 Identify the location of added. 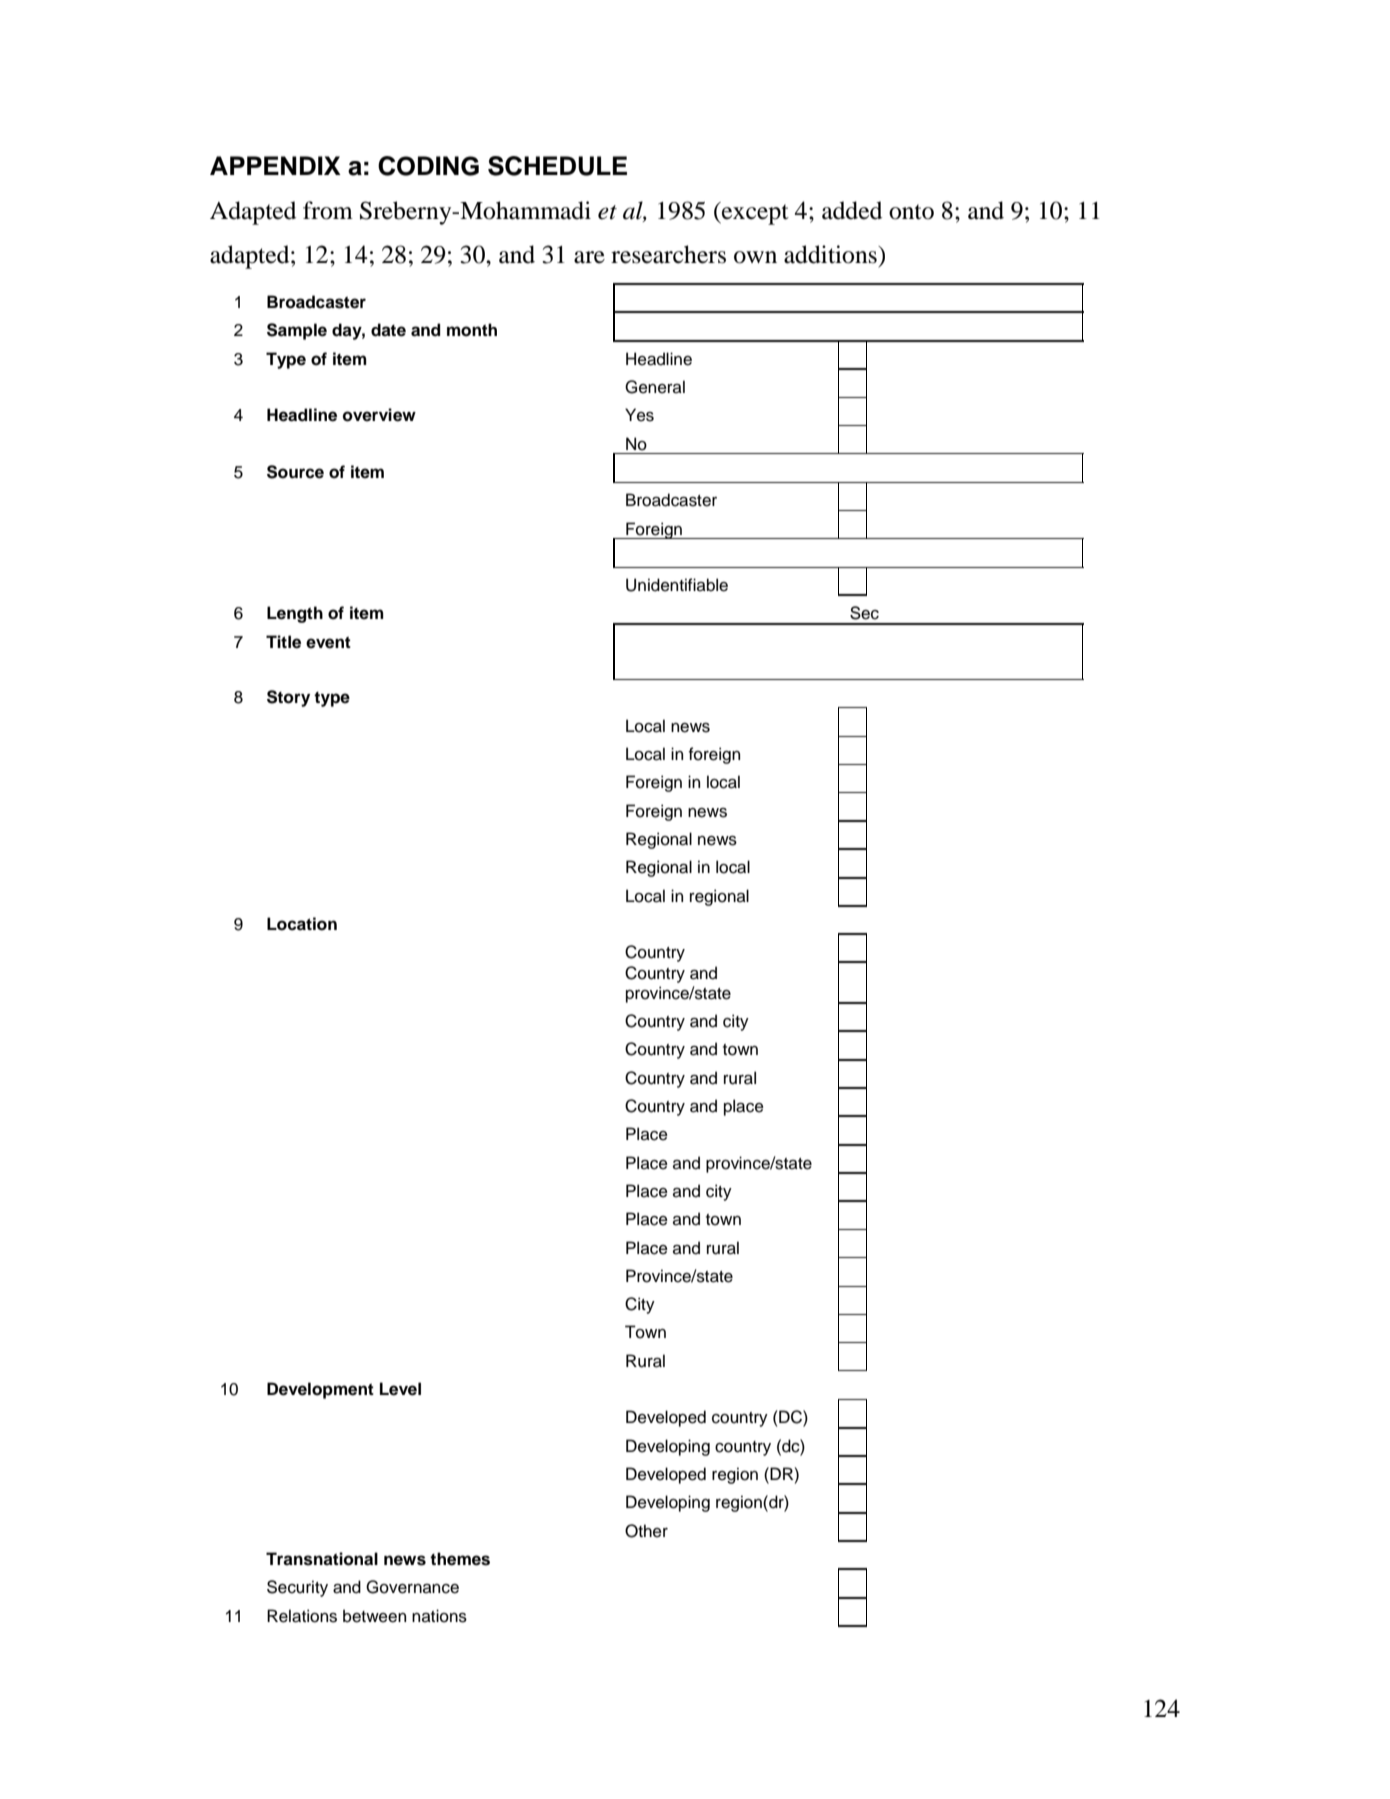
(852, 210).
